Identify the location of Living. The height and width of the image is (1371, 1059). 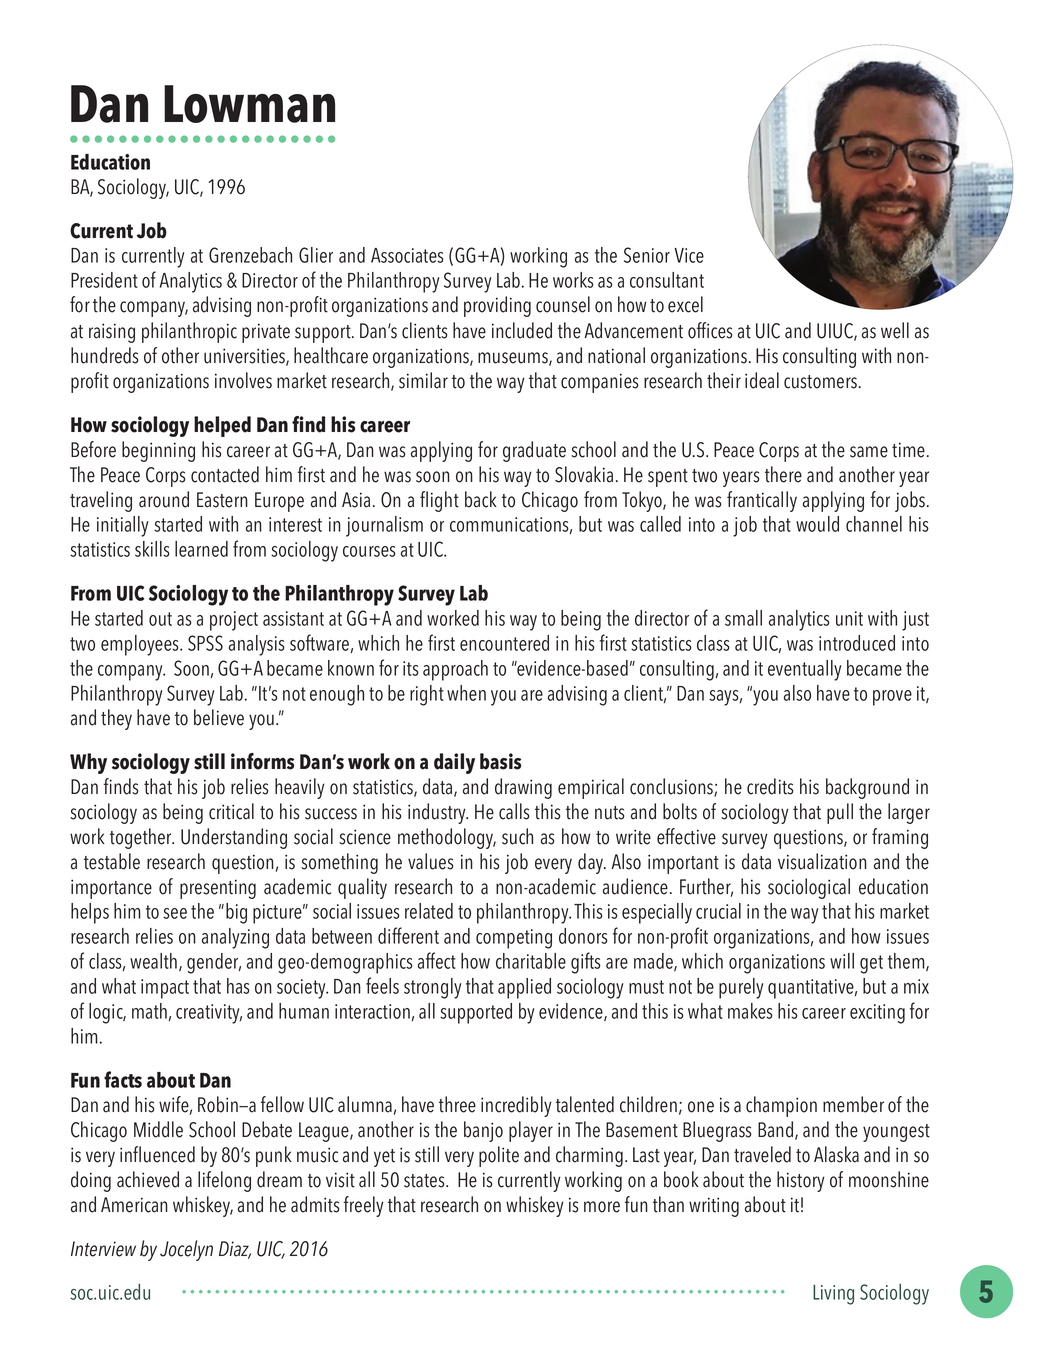
(833, 1295).
